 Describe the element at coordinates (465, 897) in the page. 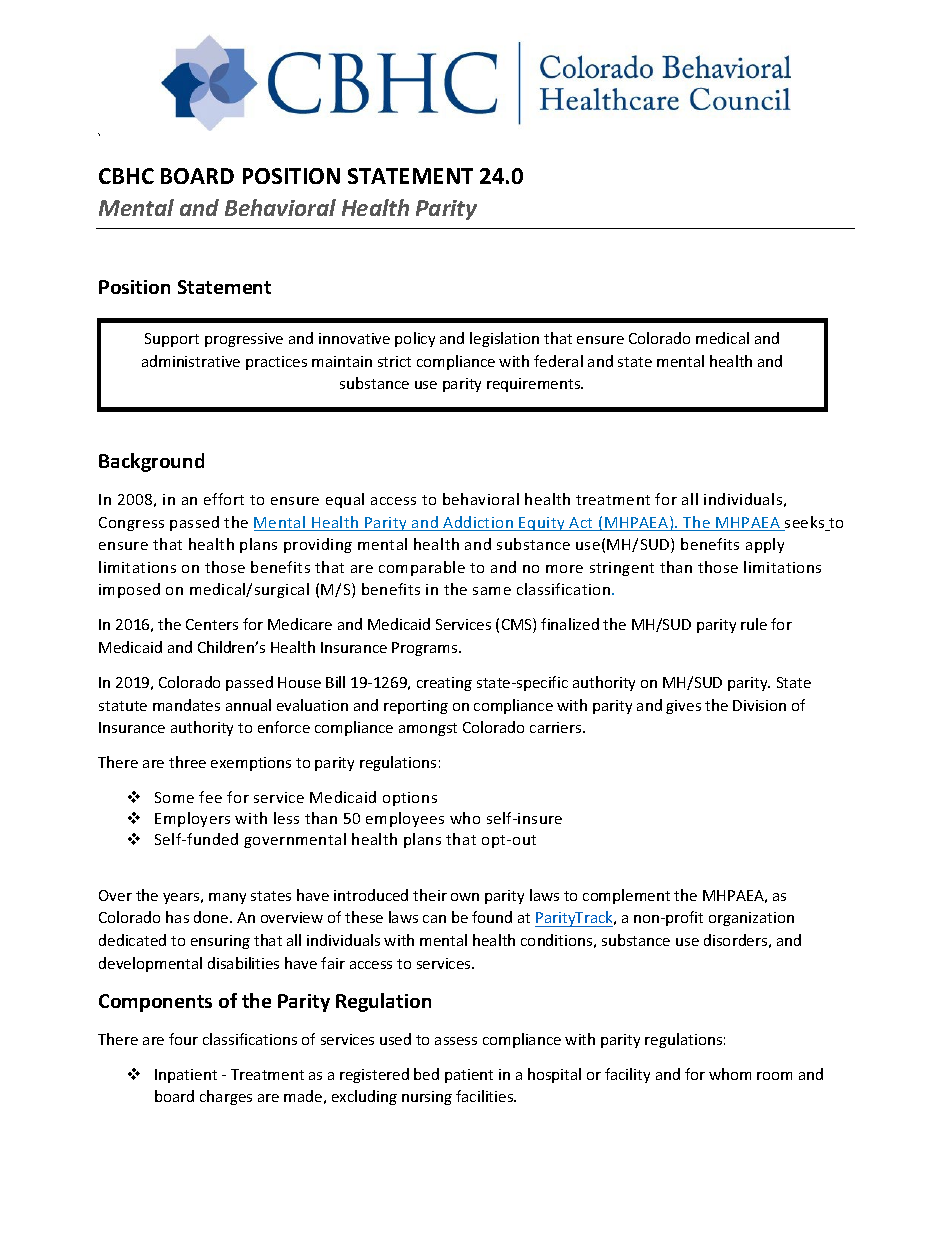

I see `own` at that location.
